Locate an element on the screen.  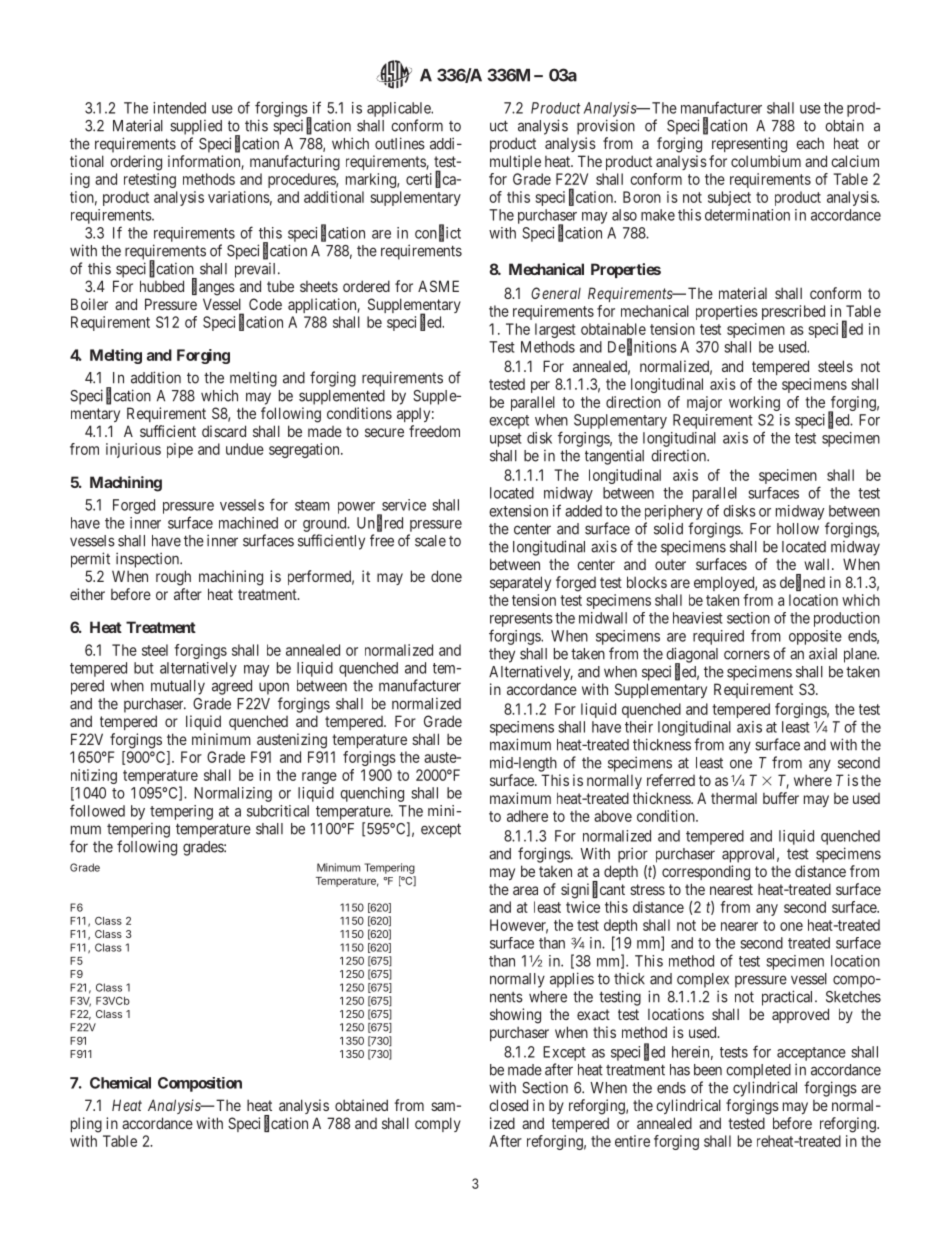
Chemical is located at coordinates (120, 1083).
